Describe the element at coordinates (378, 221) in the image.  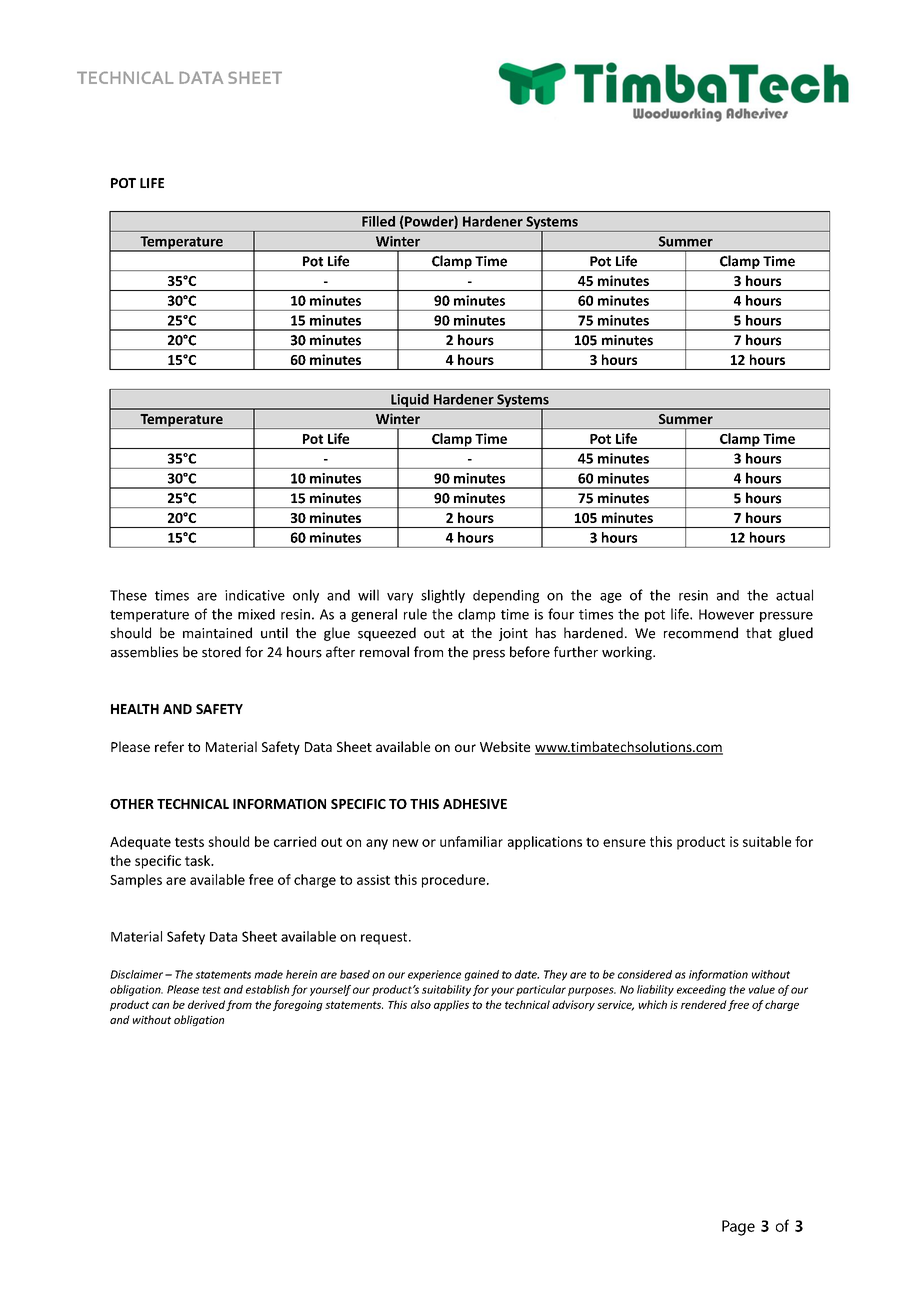
I see `Filled` at that location.
